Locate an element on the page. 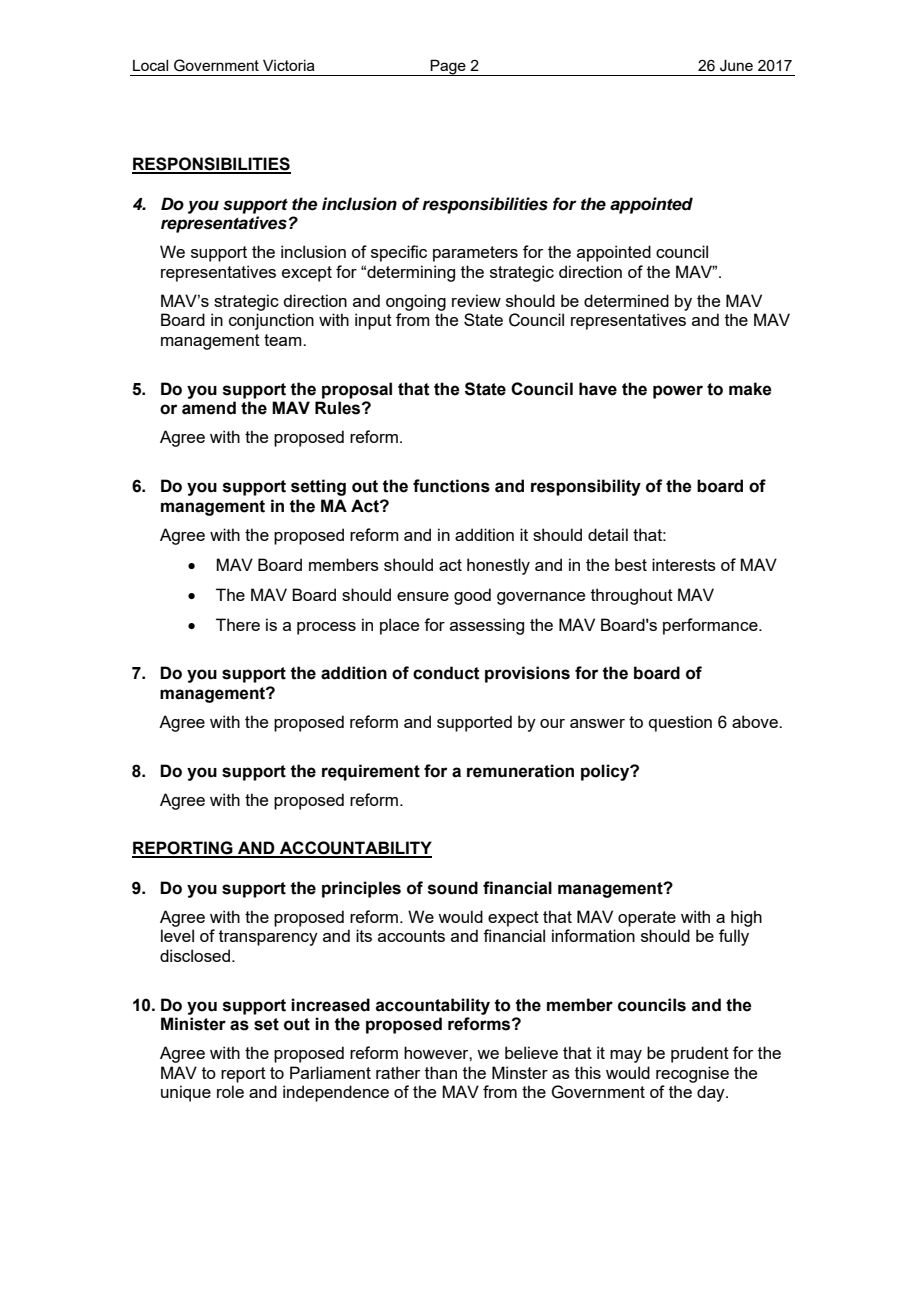 This page has height=1308, width=924. than is located at coordinates (441, 1072).
